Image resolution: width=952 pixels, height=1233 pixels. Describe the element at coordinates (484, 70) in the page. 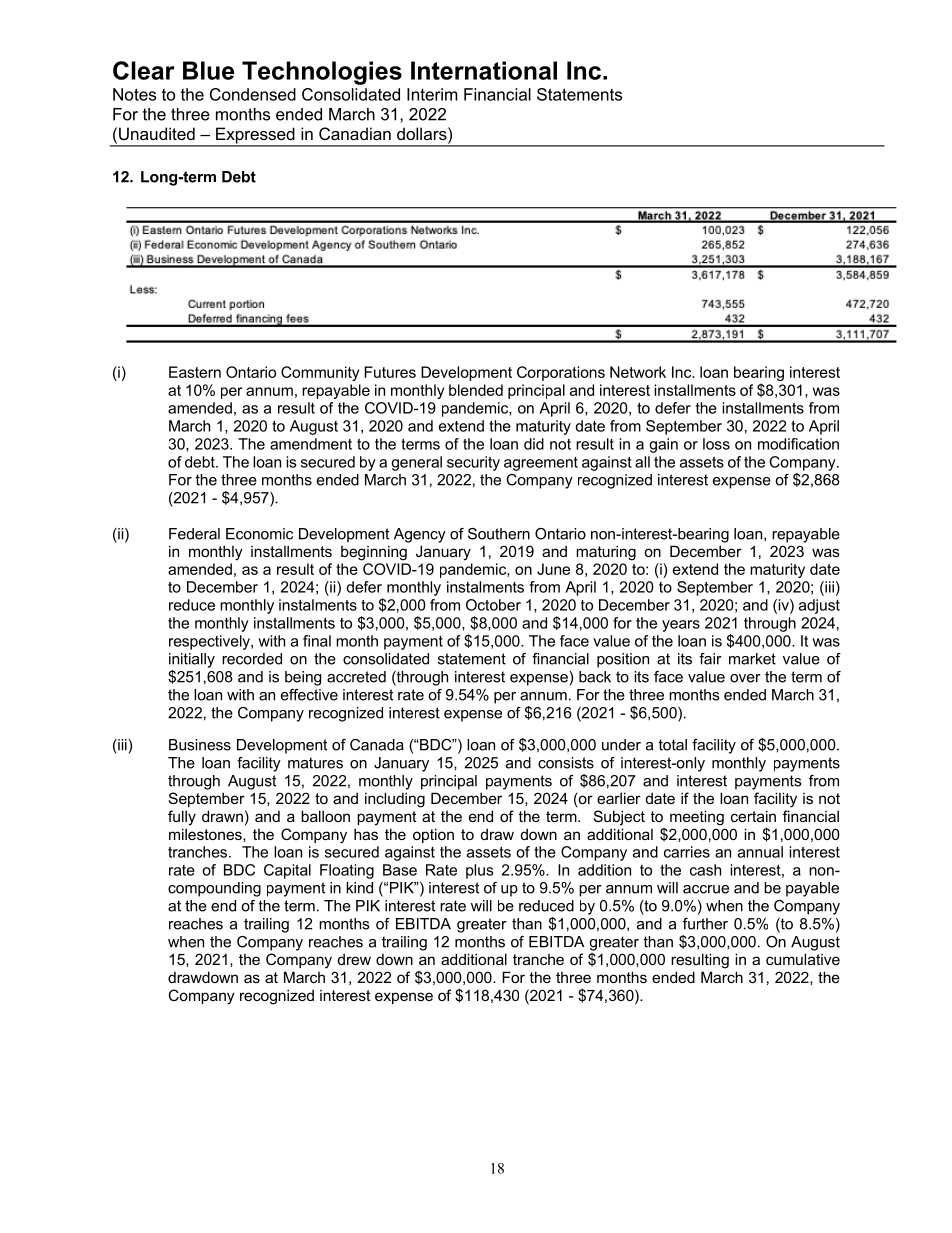

I see `International` at that location.
